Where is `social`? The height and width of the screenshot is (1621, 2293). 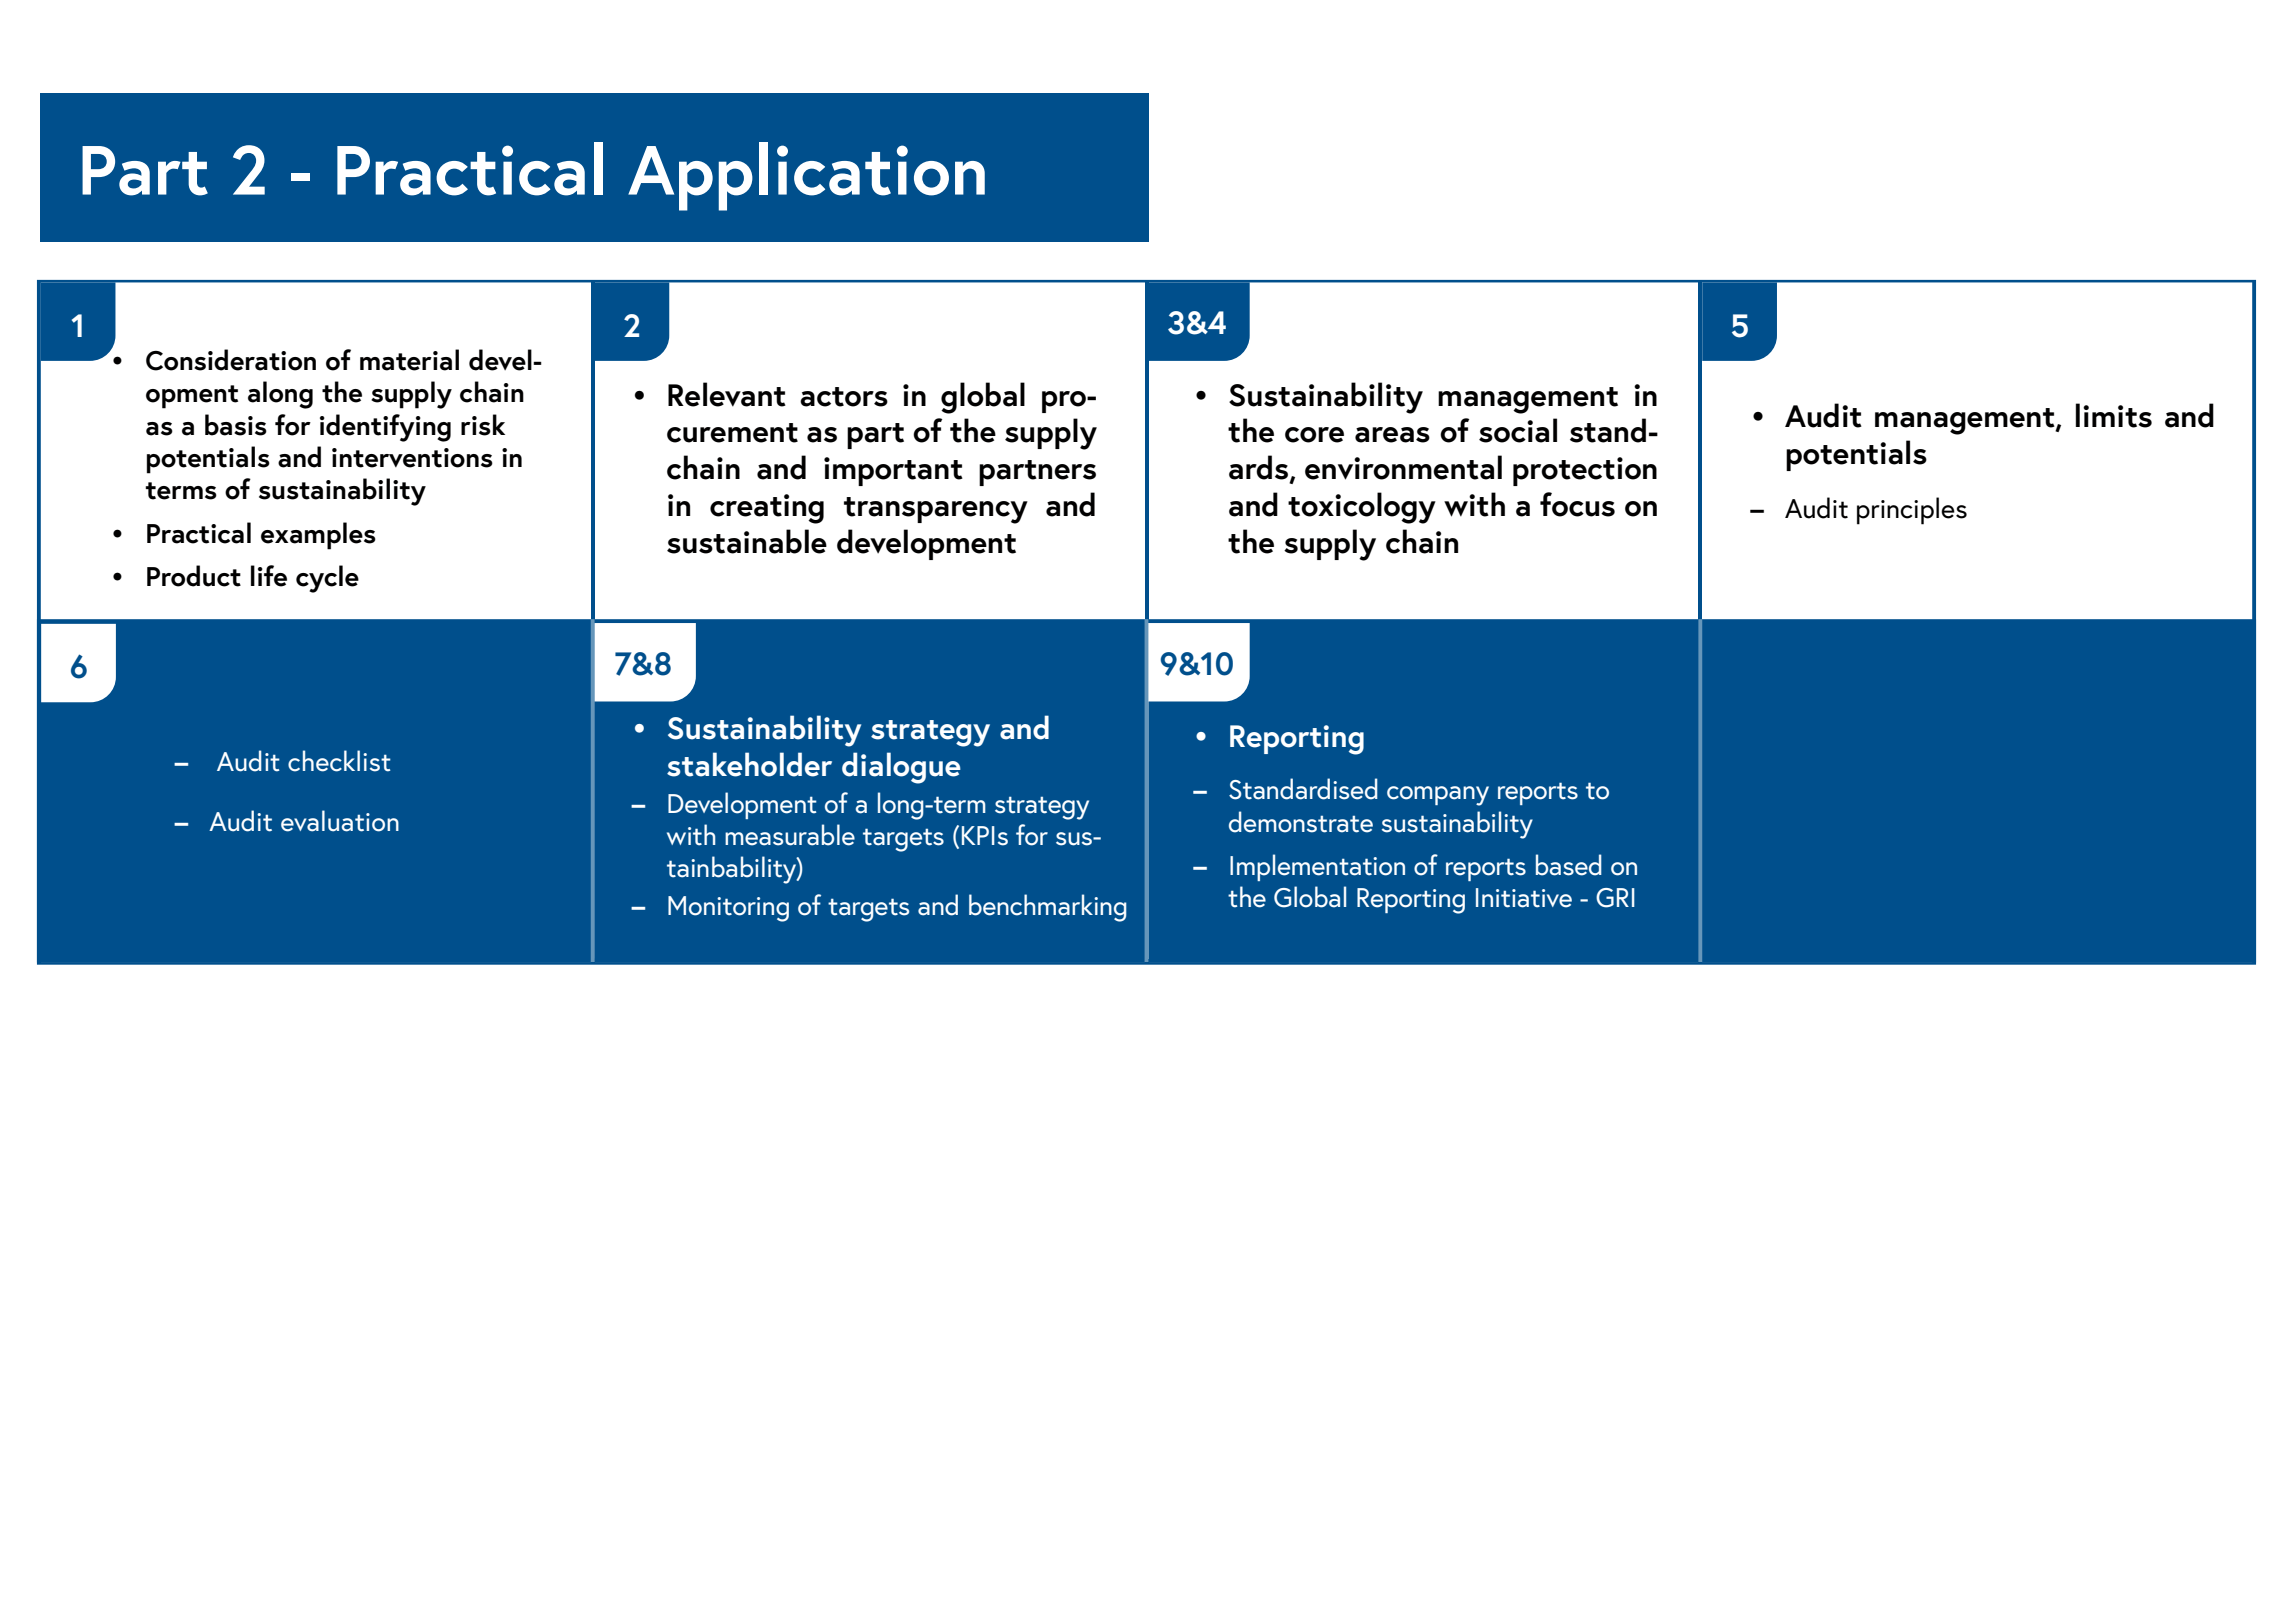
social is located at coordinates (1518, 430).
